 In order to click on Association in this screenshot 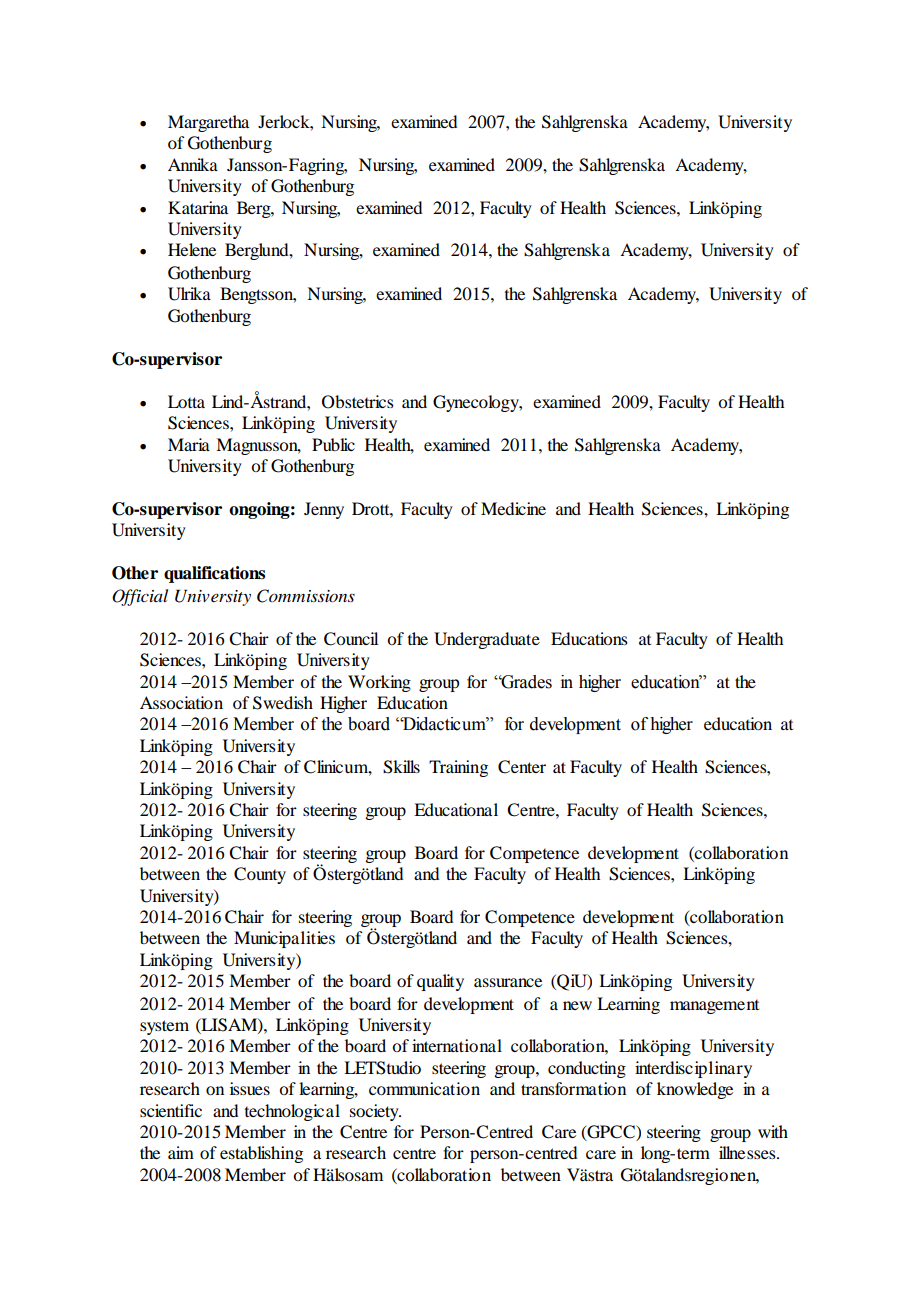, I will do `click(181, 702)`.
